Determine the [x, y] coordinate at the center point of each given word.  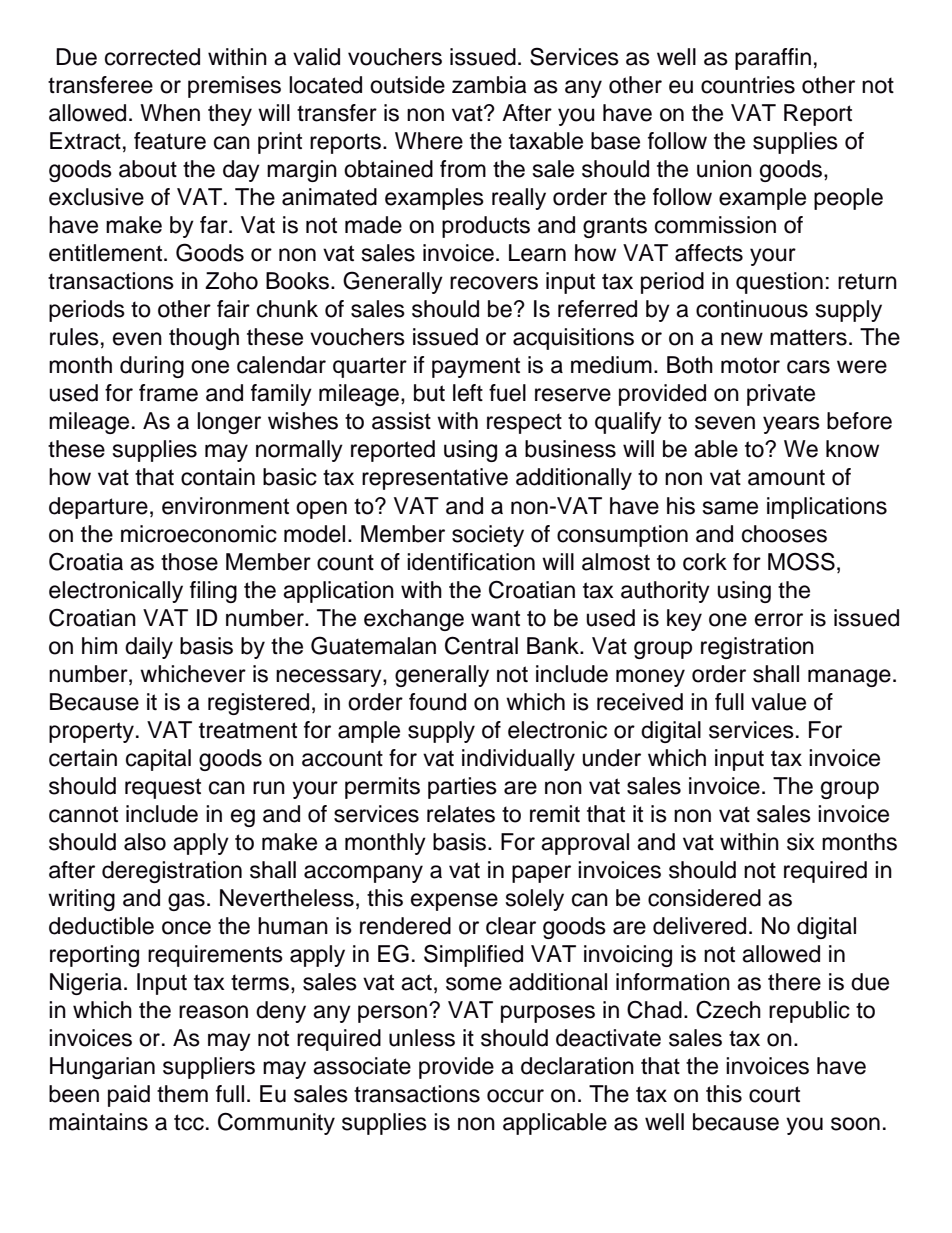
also [145, 842]
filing [213, 592]
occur [515, 1096]
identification [471, 562]
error [779, 620]
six [801, 842]
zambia [489, 85]
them [182, 1094]
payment [476, 367]
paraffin [773, 59]
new [742, 339]
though [204, 339]
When [170, 113]
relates [461, 814]
